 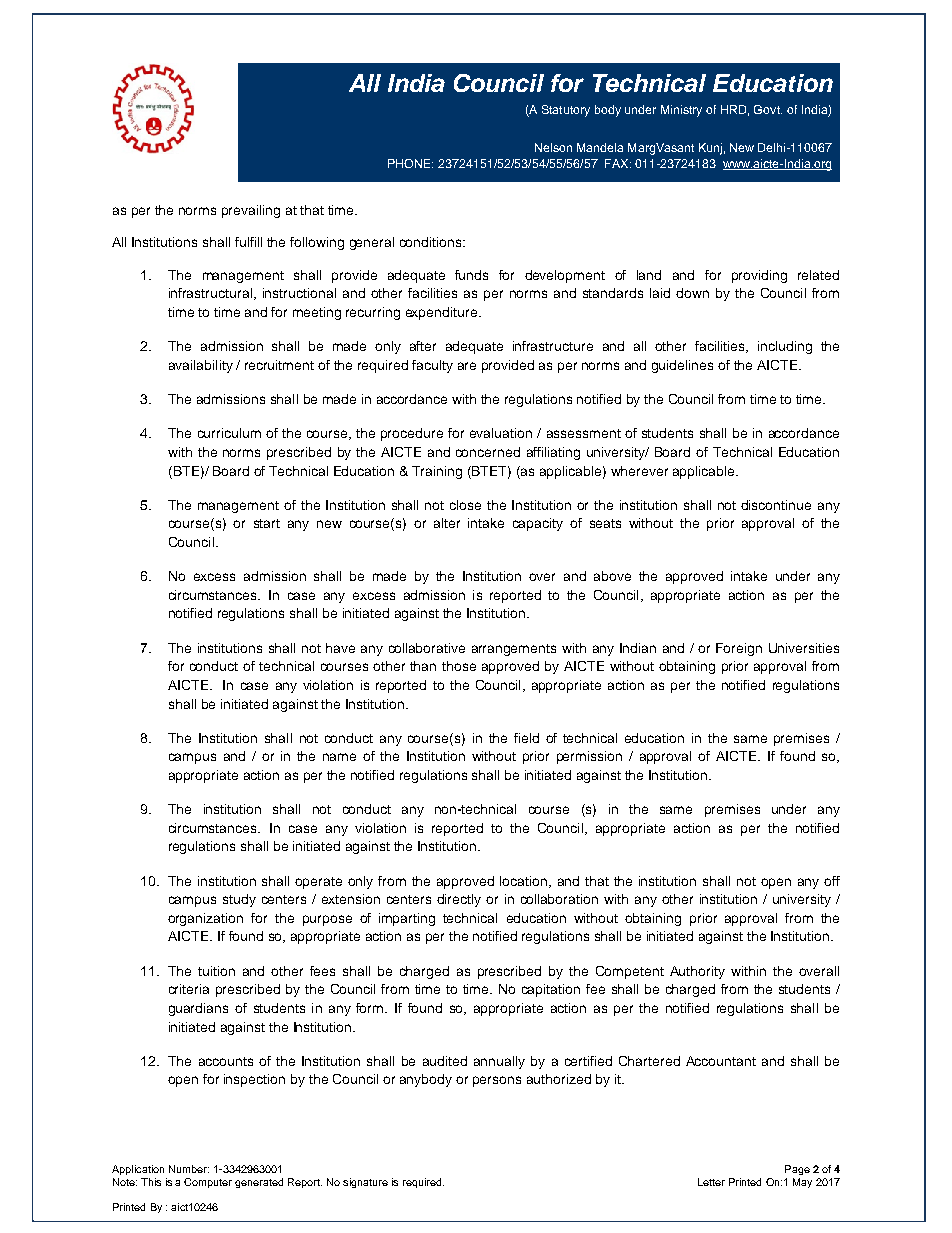 What do you see at coordinates (797, 1170) in the screenshot?
I see `Page` at bounding box center [797, 1170].
